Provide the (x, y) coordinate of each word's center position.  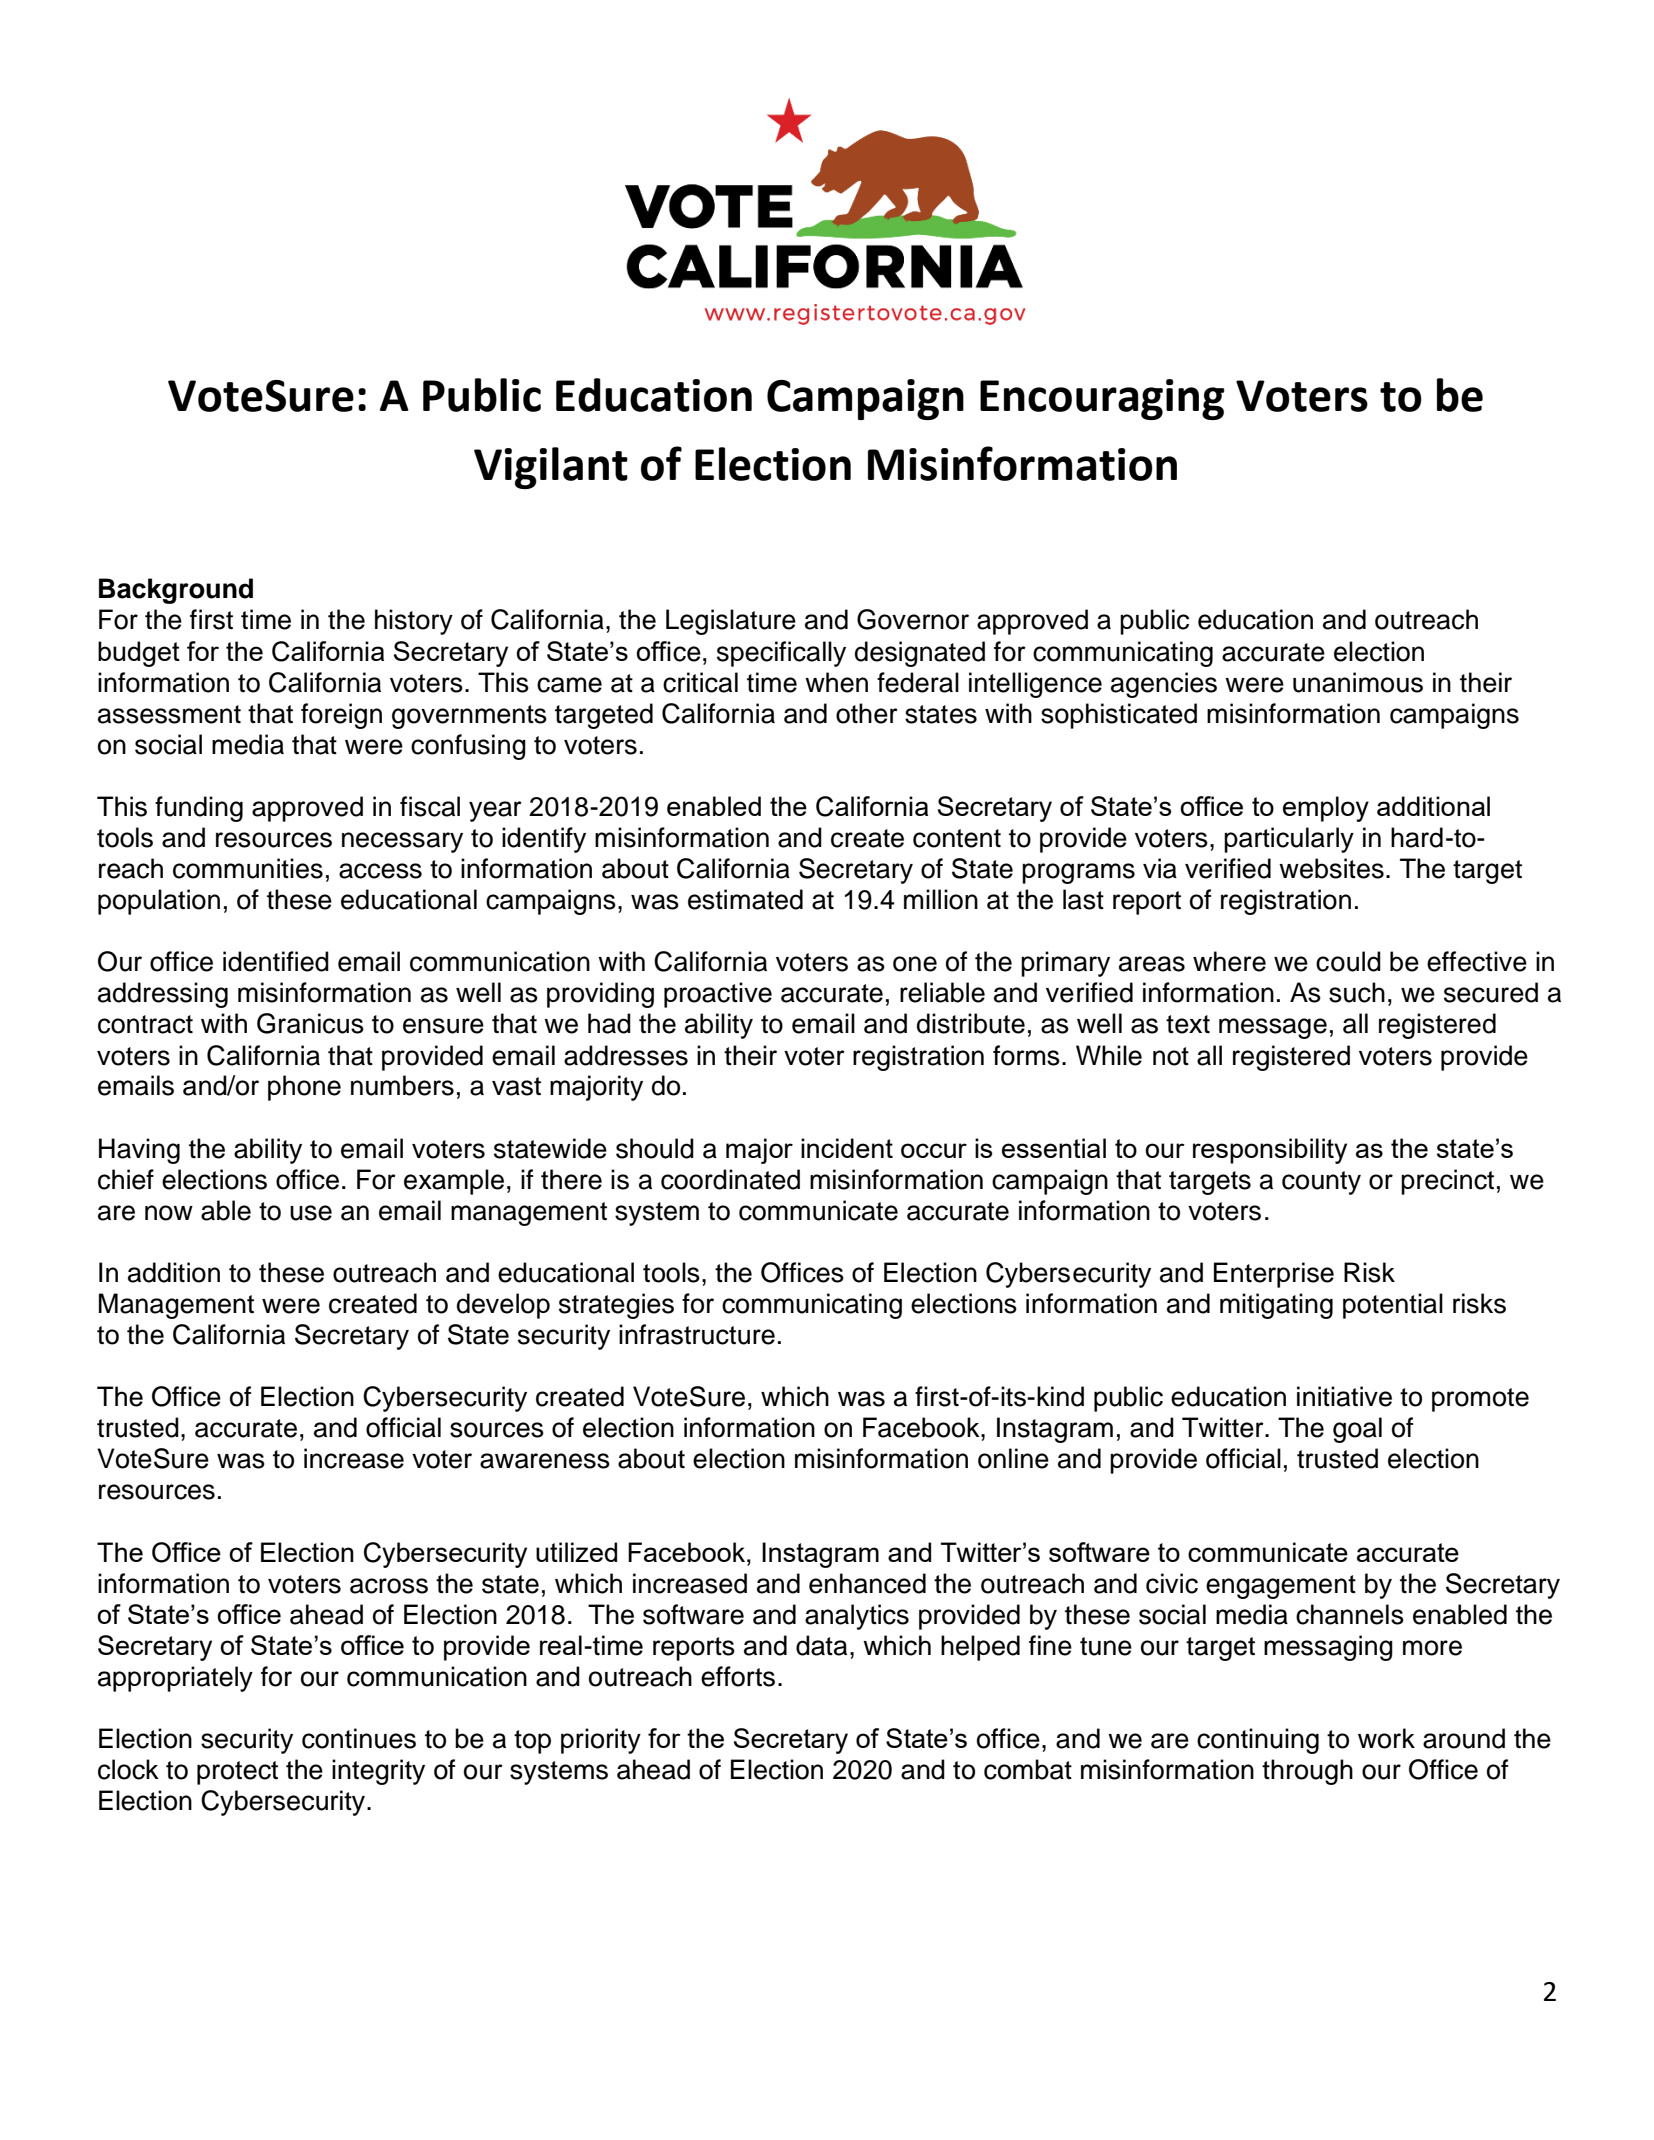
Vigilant (551, 468)
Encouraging (1102, 399)
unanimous (1358, 682)
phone (304, 1088)
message (1273, 1028)
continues (359, 1738)
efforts (738, 1676)
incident (847, 1148)
